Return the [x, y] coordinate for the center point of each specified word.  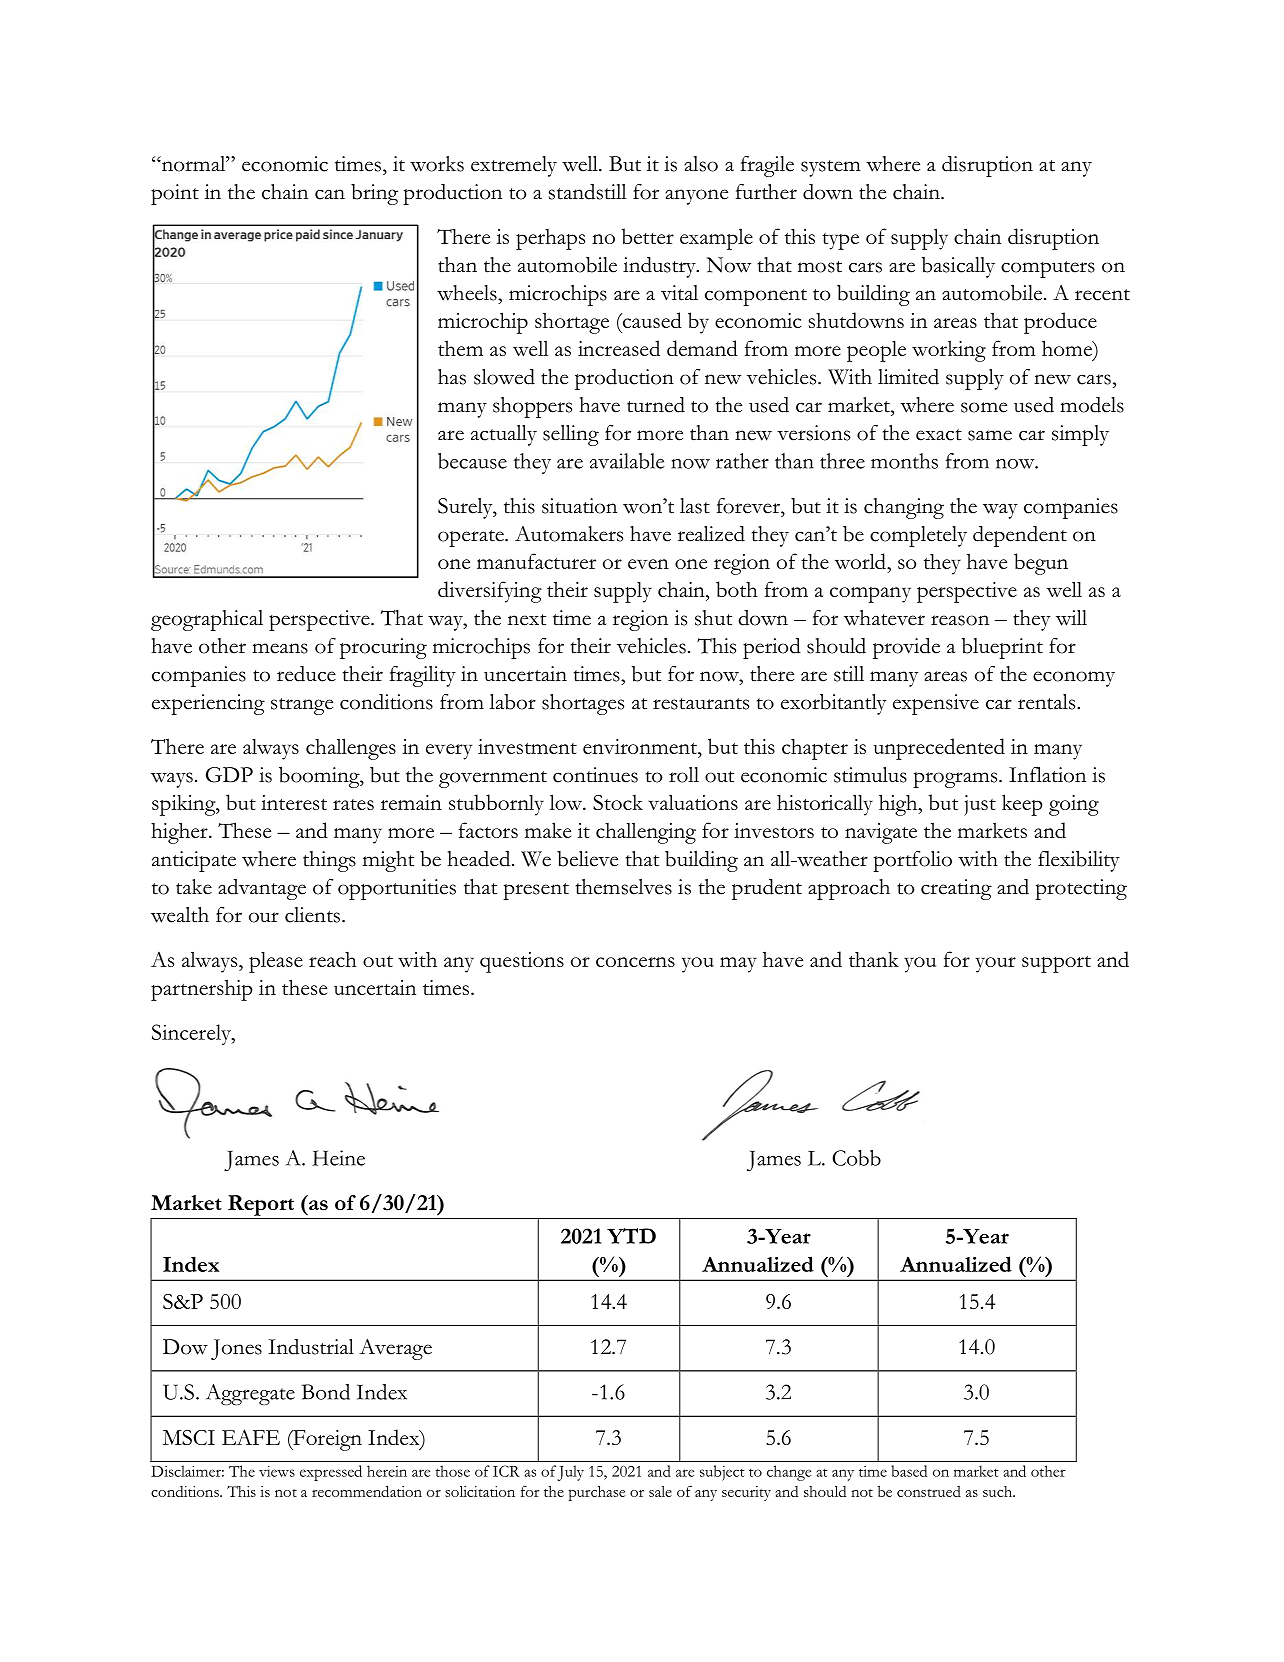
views [277, 1471]
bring [374, 194]
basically [958, 267]
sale [660, 1491]
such [999, 1491]
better [648, 236]
